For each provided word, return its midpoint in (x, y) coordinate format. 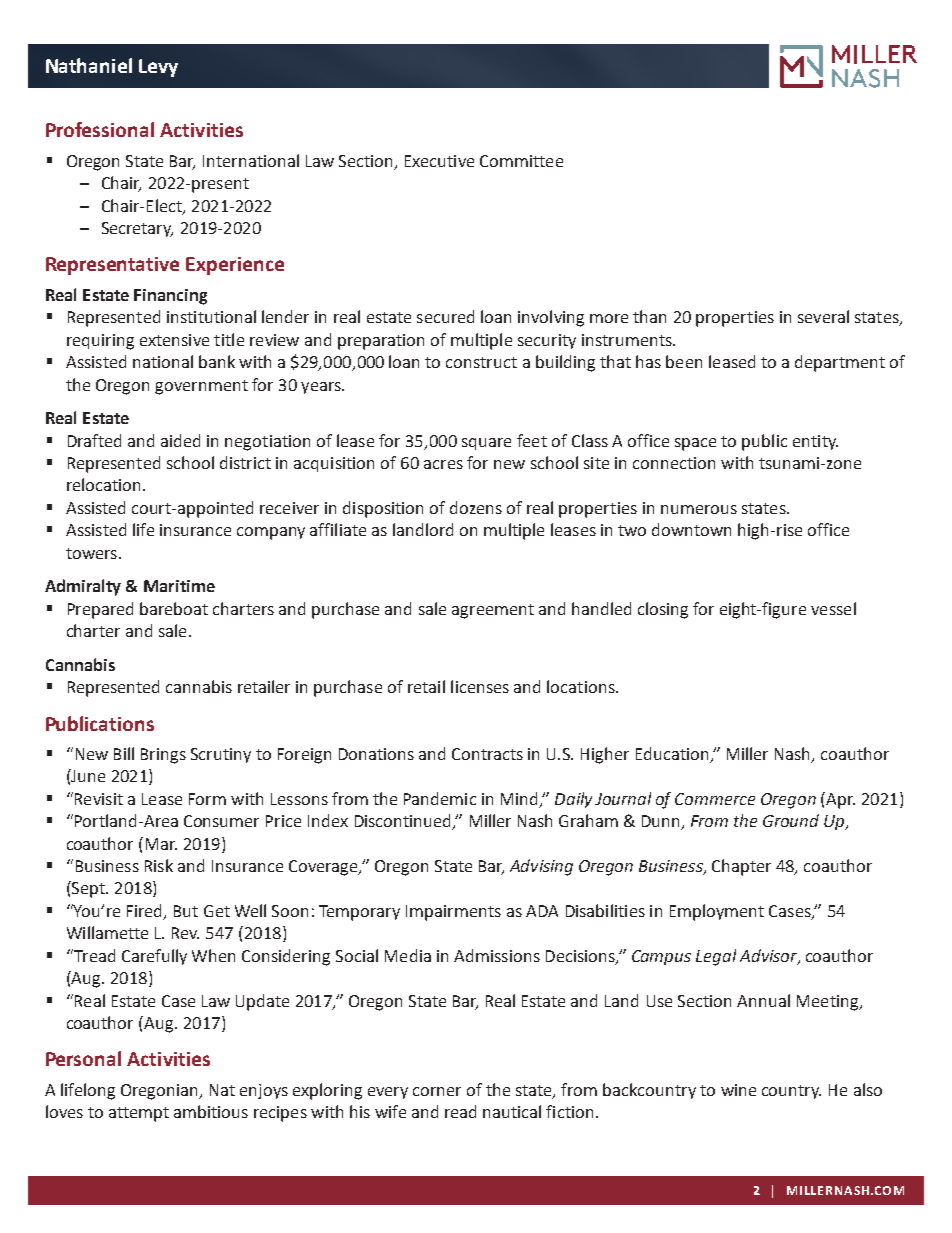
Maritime (179, 586)
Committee (521, 161)
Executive (439, 161)
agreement (493, 611)
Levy (158, 68)
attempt (139, 1114)
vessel (833, 608)
